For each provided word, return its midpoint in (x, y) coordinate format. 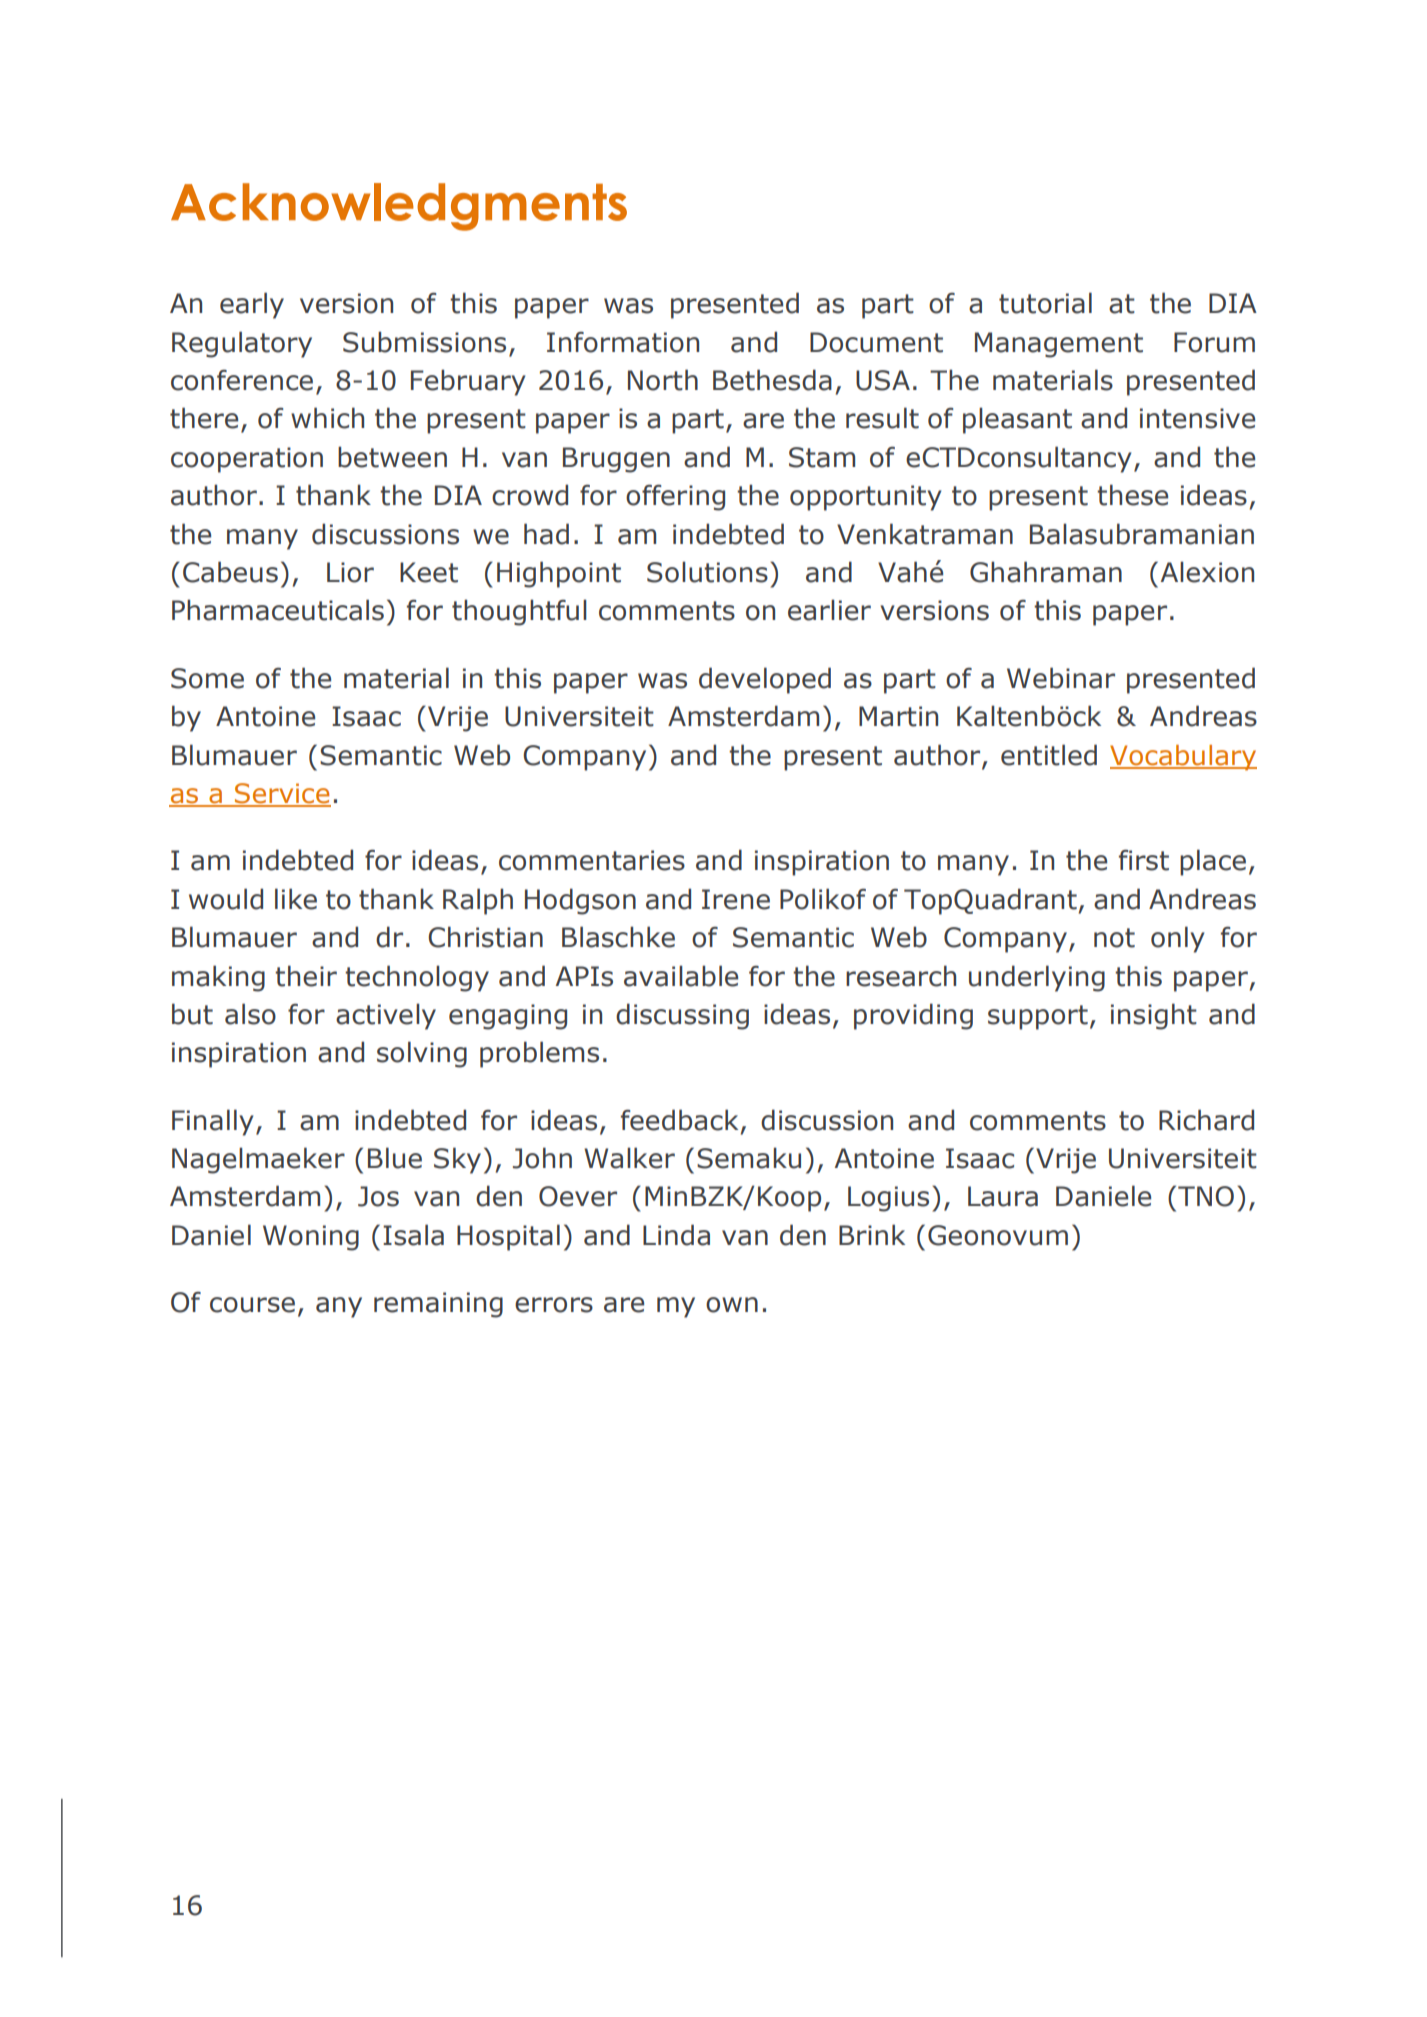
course (252, 1305)
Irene (736, 899)
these (1132, 495)
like (296, 899)
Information (623, 342)
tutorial (1045, 303)
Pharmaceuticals (278, 610)
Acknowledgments (399, 207)
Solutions (707, 572)
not (1114, 938)
